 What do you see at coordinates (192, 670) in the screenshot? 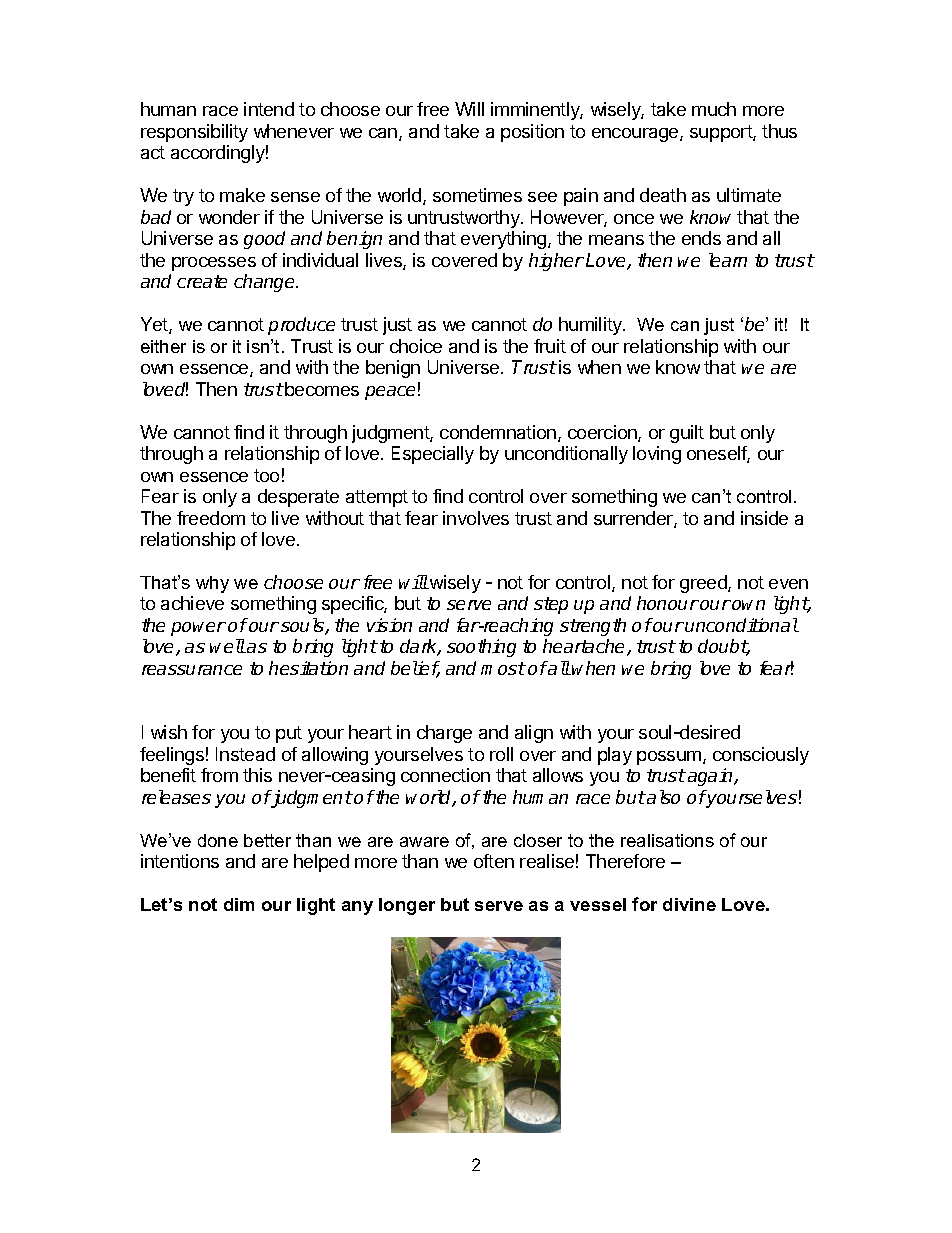
I see `reassurance` at bounding box center [192, 670].
